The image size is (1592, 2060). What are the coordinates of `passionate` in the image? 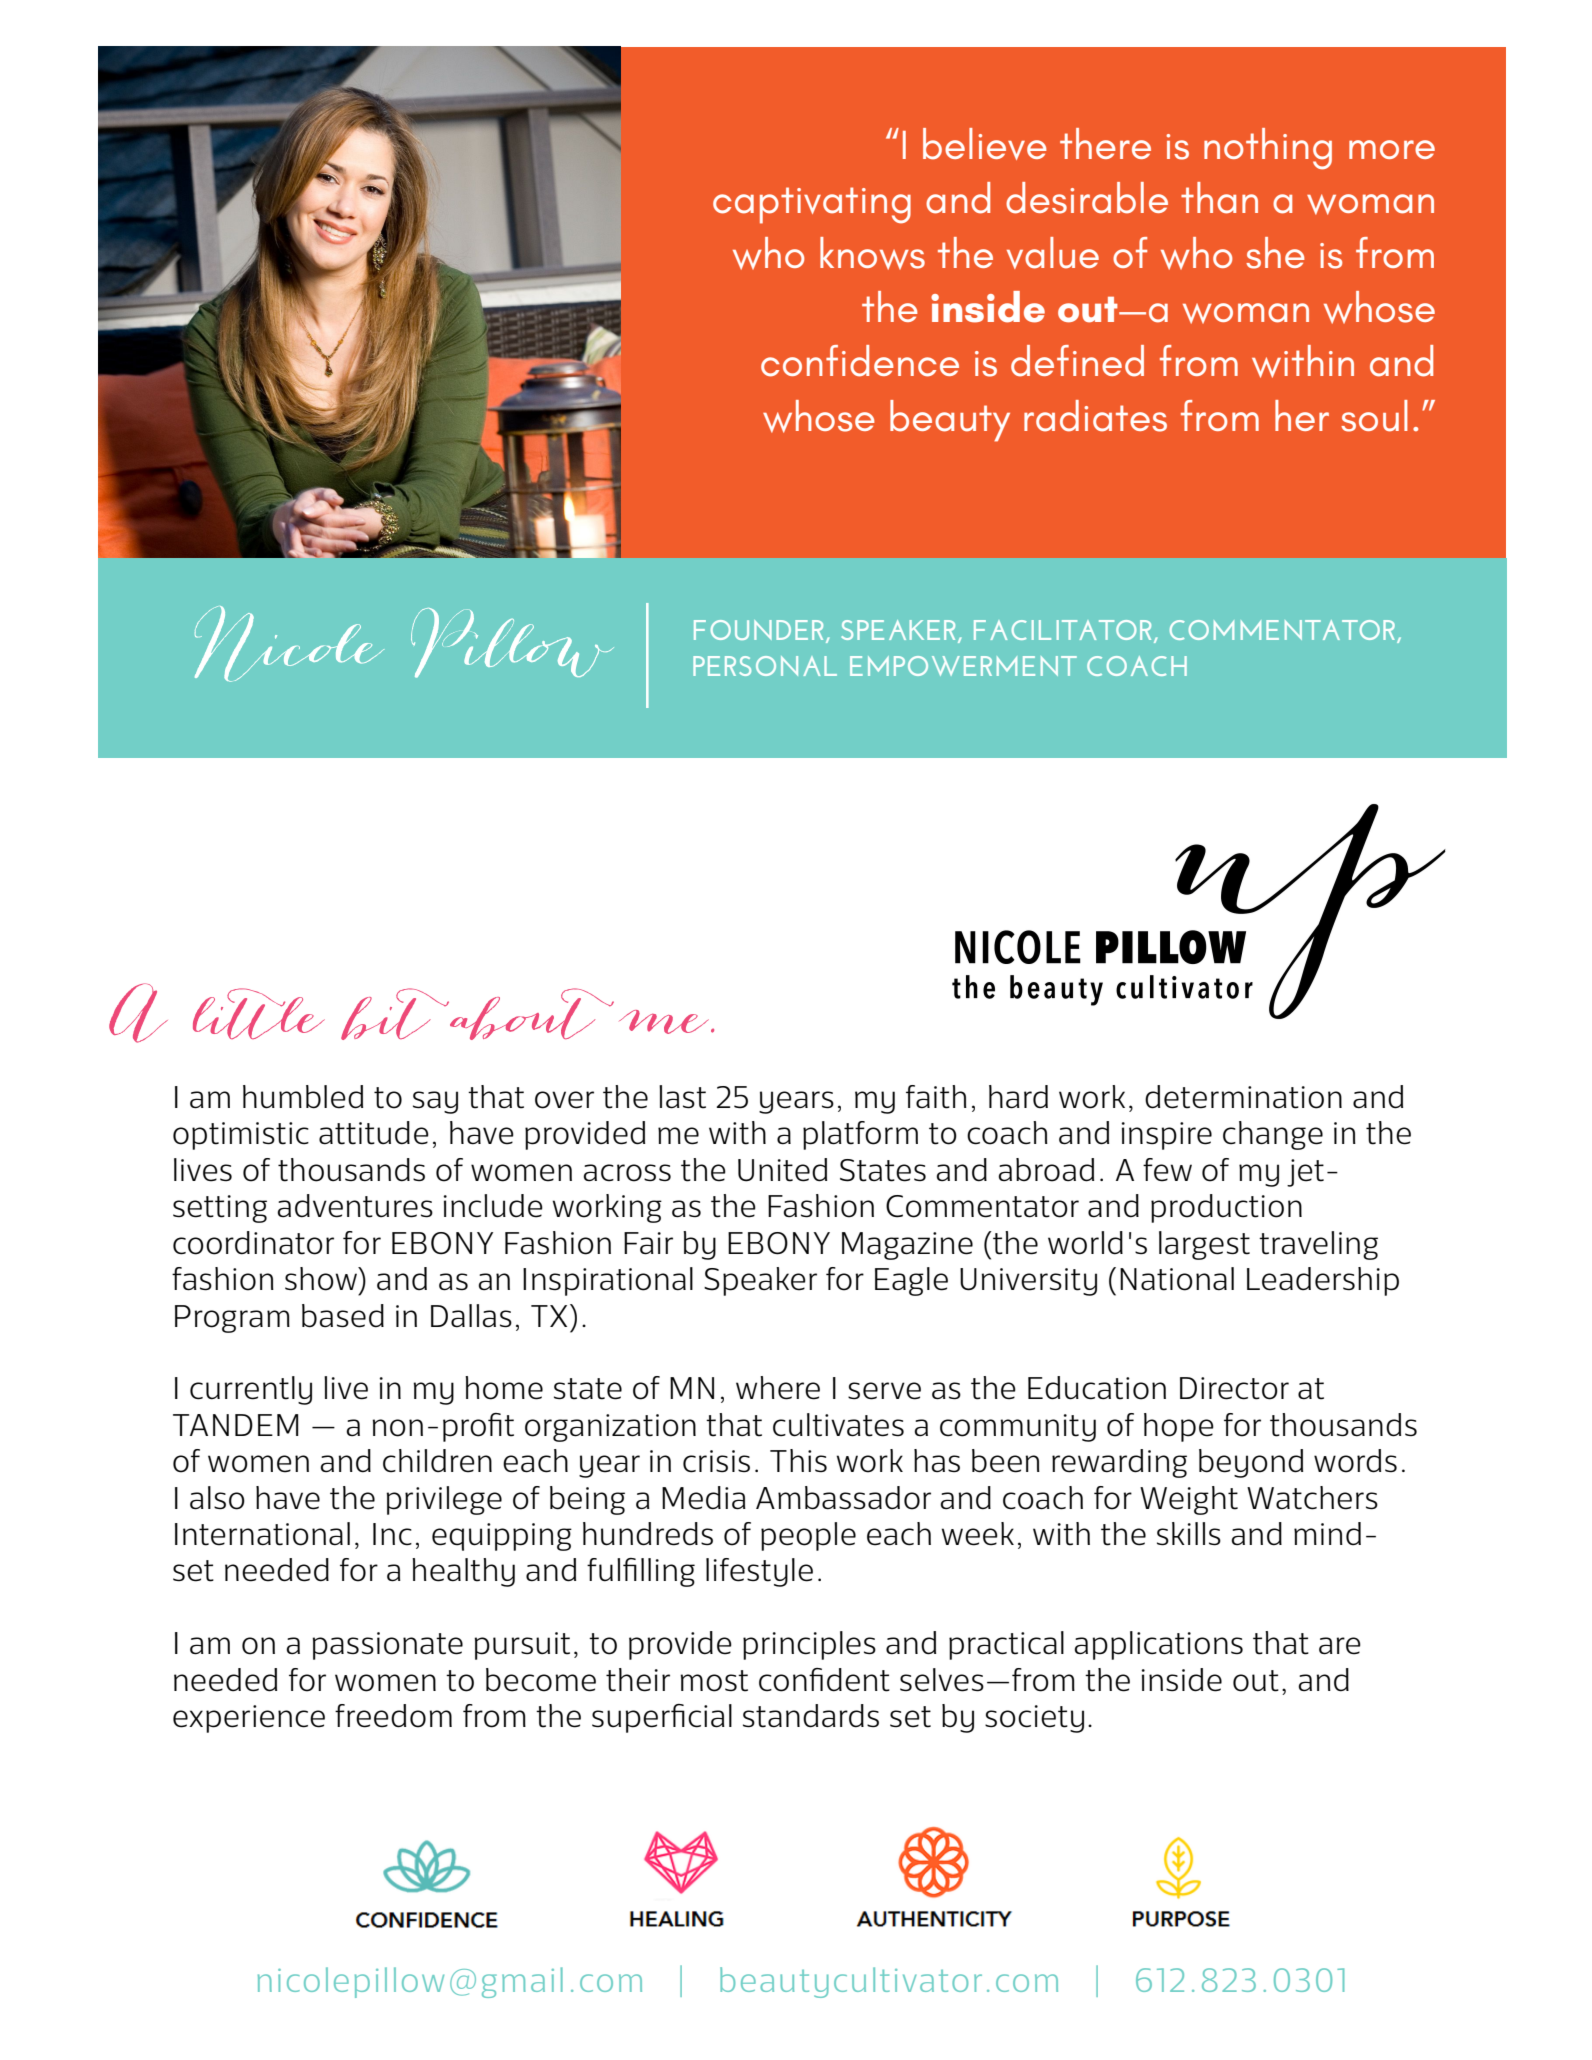 It's located at (387, 1646).
